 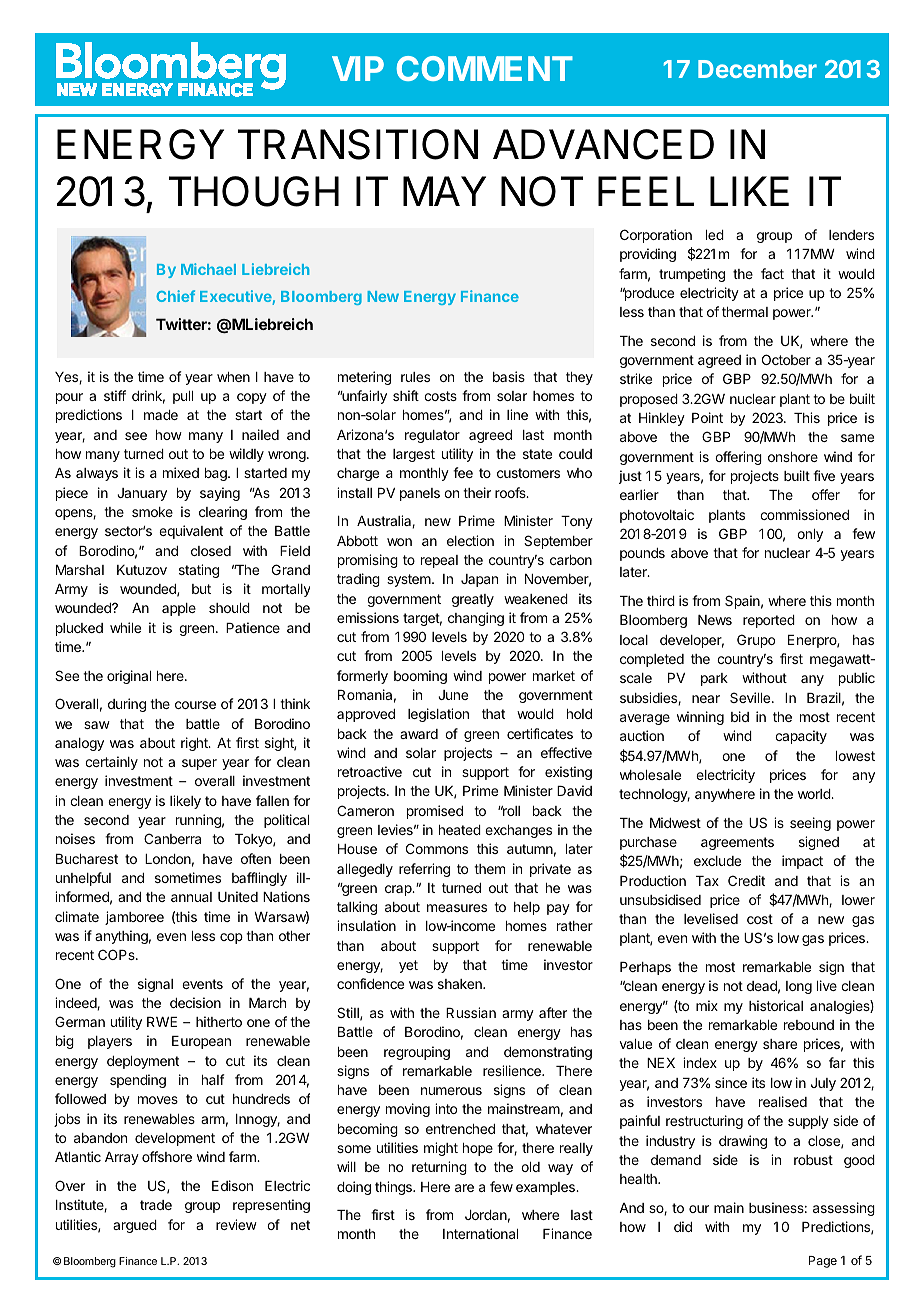 I want to click on pull, so click(x=183, y=397).
